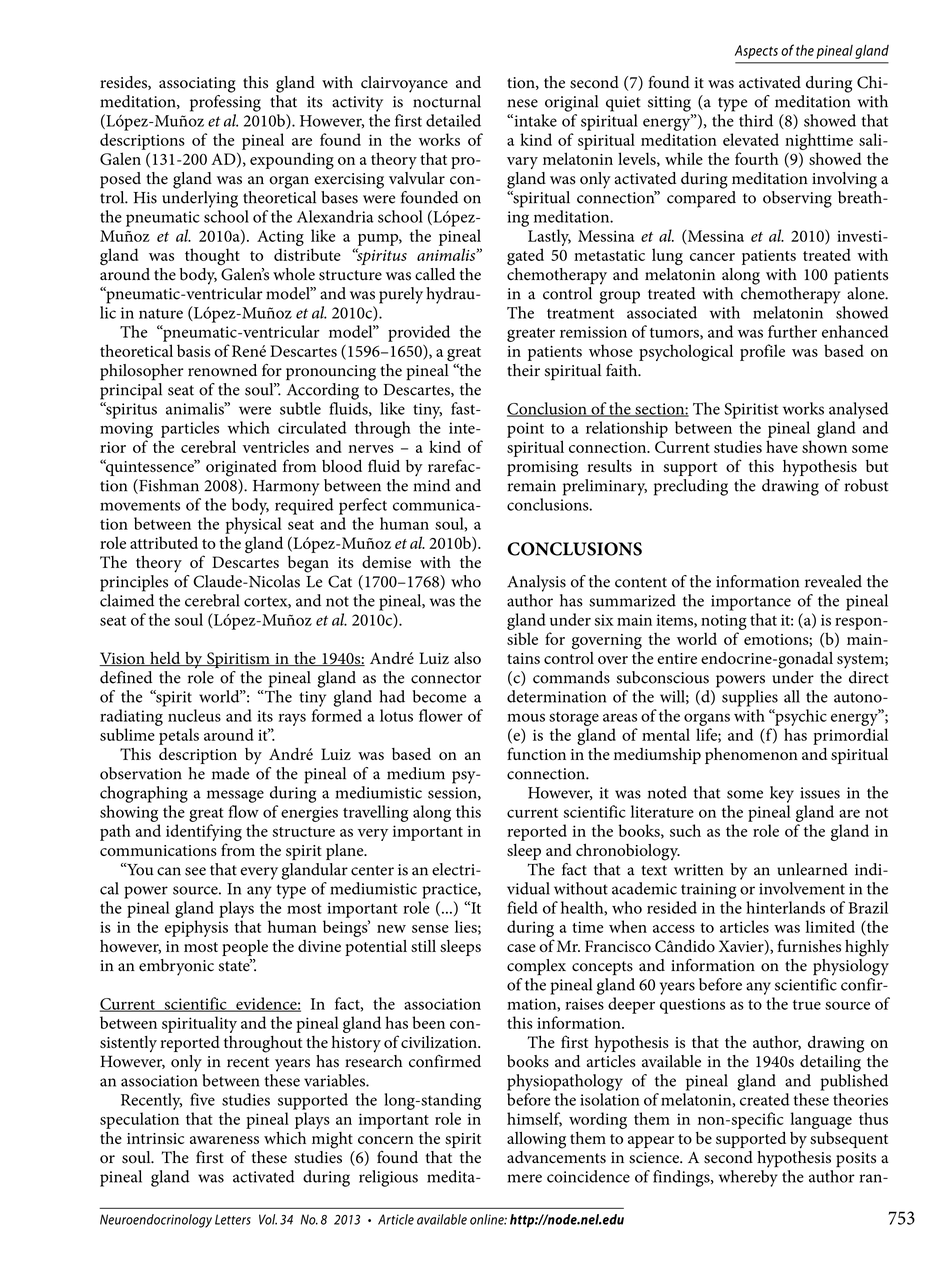  What do you see at coordinates (782, 446) in the page?
I see `have` at bounding box center [782, 446].
